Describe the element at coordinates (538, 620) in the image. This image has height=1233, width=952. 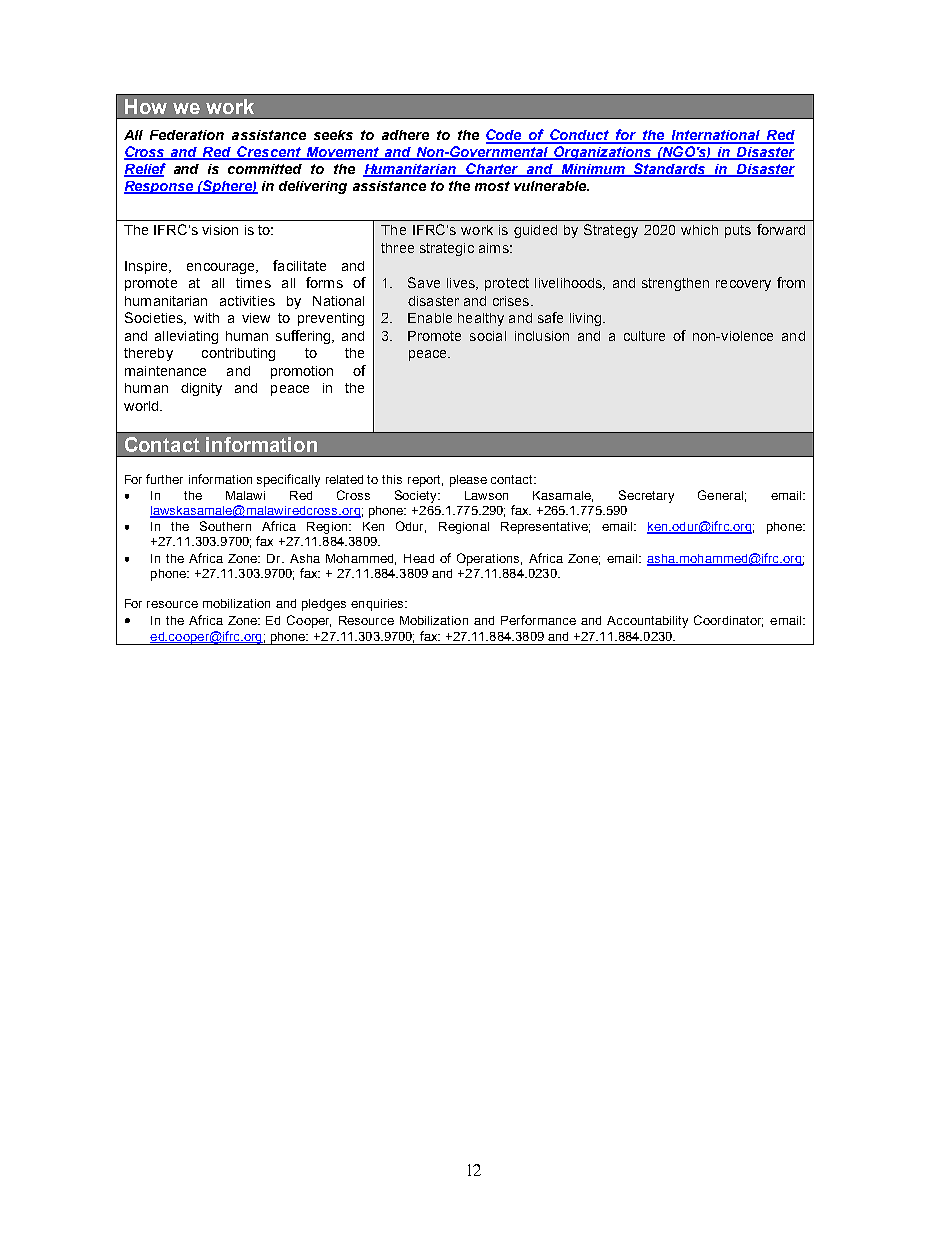
I see `Performance` at that location.
